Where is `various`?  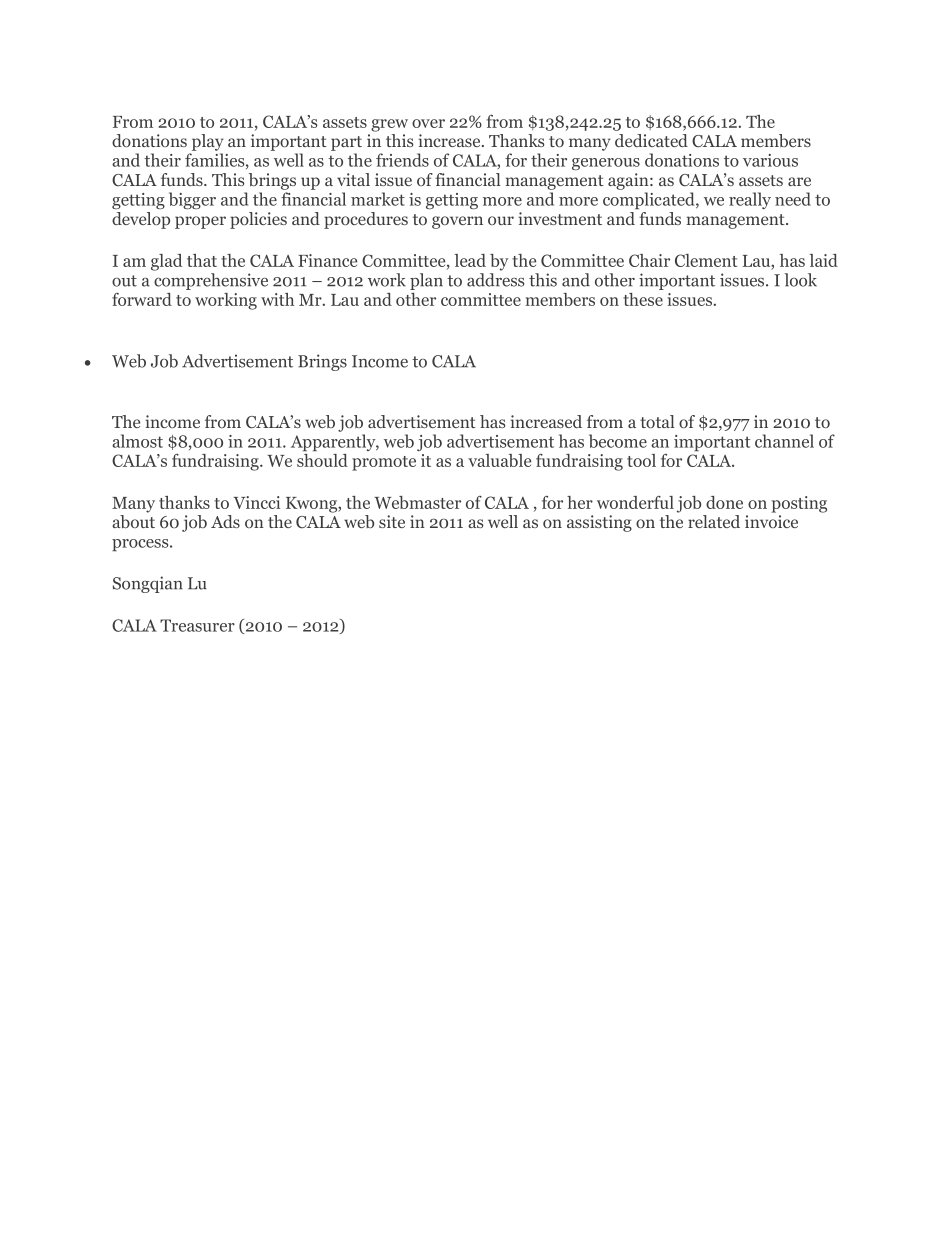 various is located at coordinates (770, 160).
